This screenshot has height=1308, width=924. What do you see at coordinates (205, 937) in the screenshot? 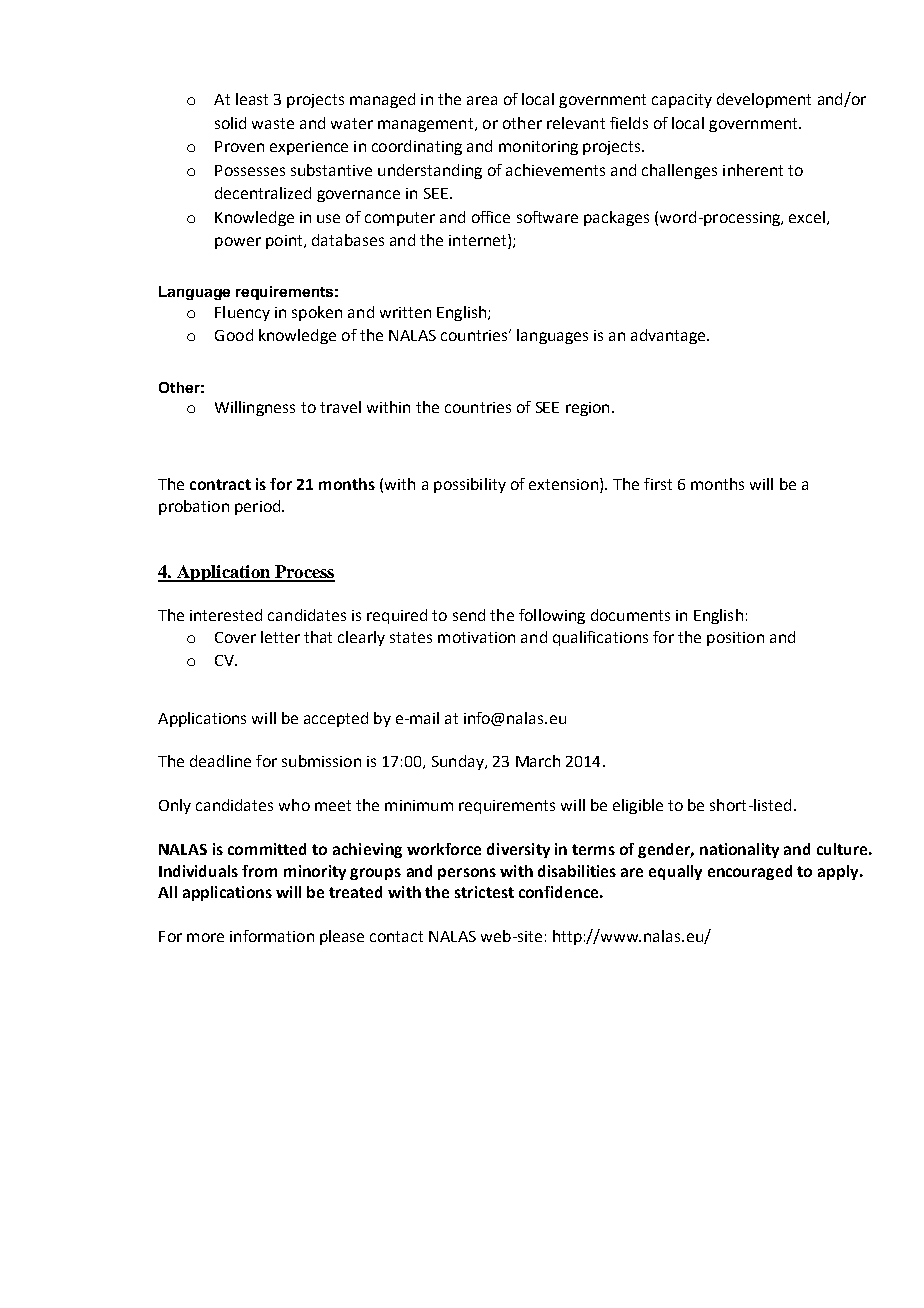
I see `more` at bounding box center [205, 937].
